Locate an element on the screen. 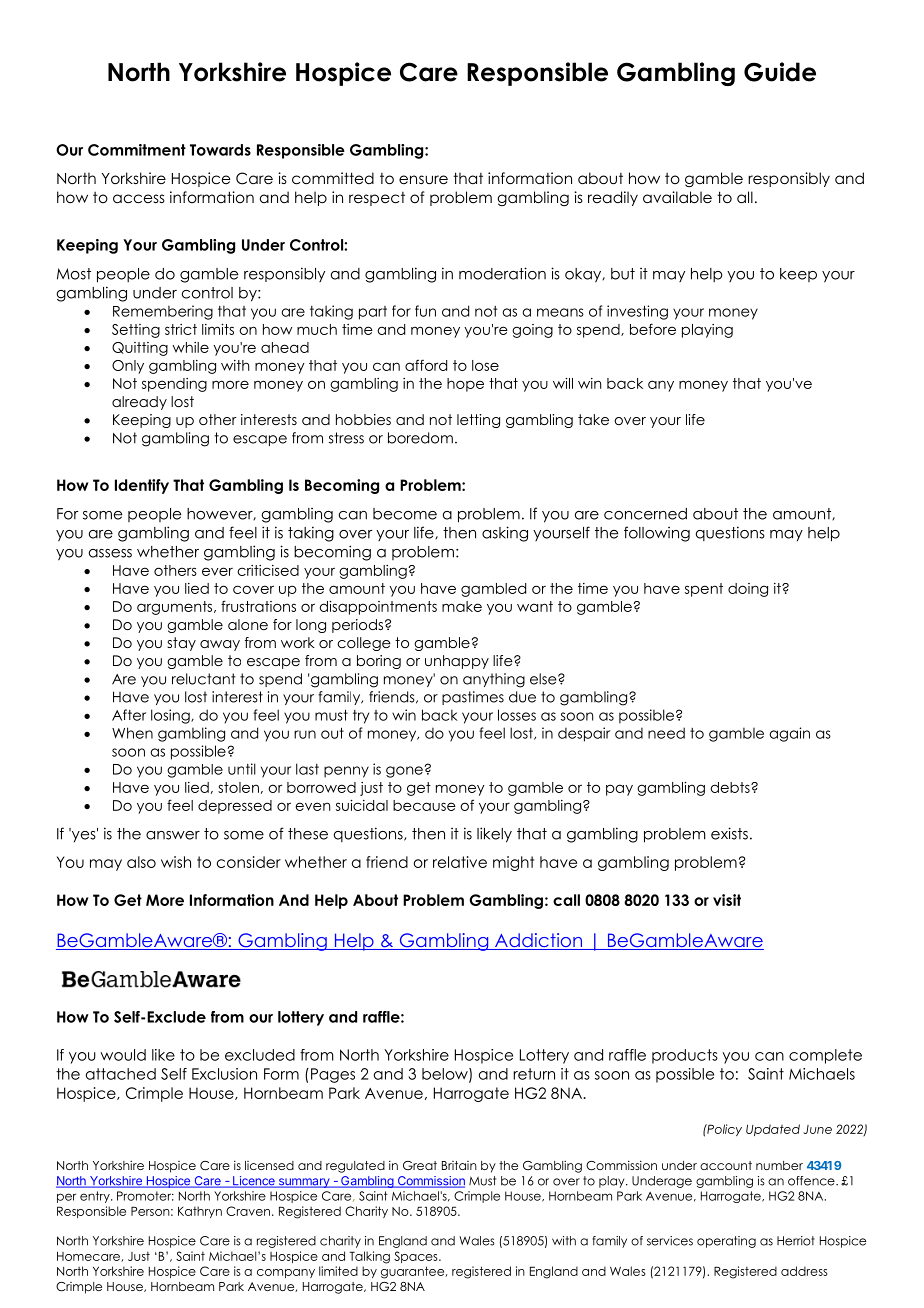  visit is located at coordinates (727, 900).
